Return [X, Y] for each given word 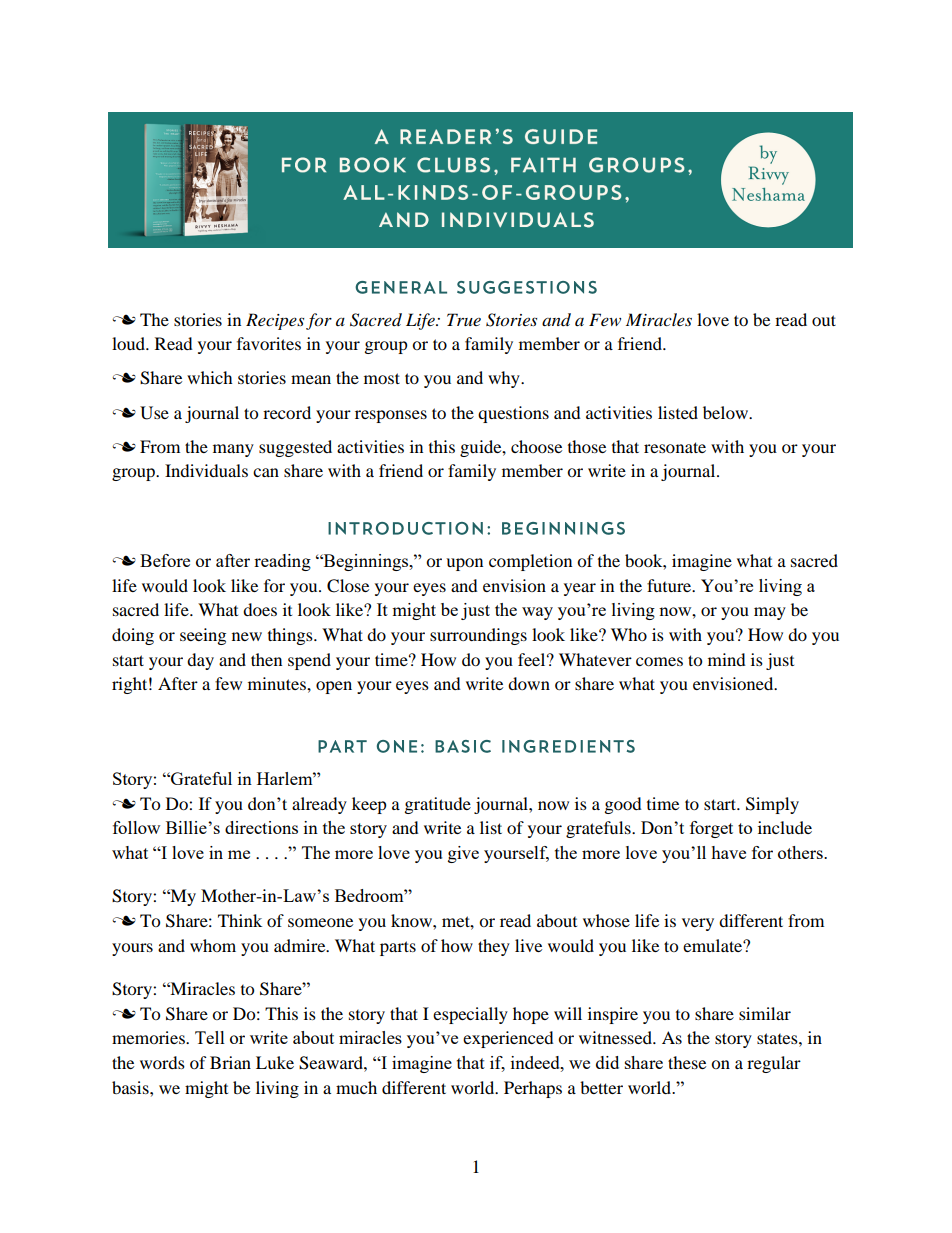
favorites [269, 343]
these [687, 1062]
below [726, 412]
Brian [230, 1062]
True [464, 319]
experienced [508, 1039]
